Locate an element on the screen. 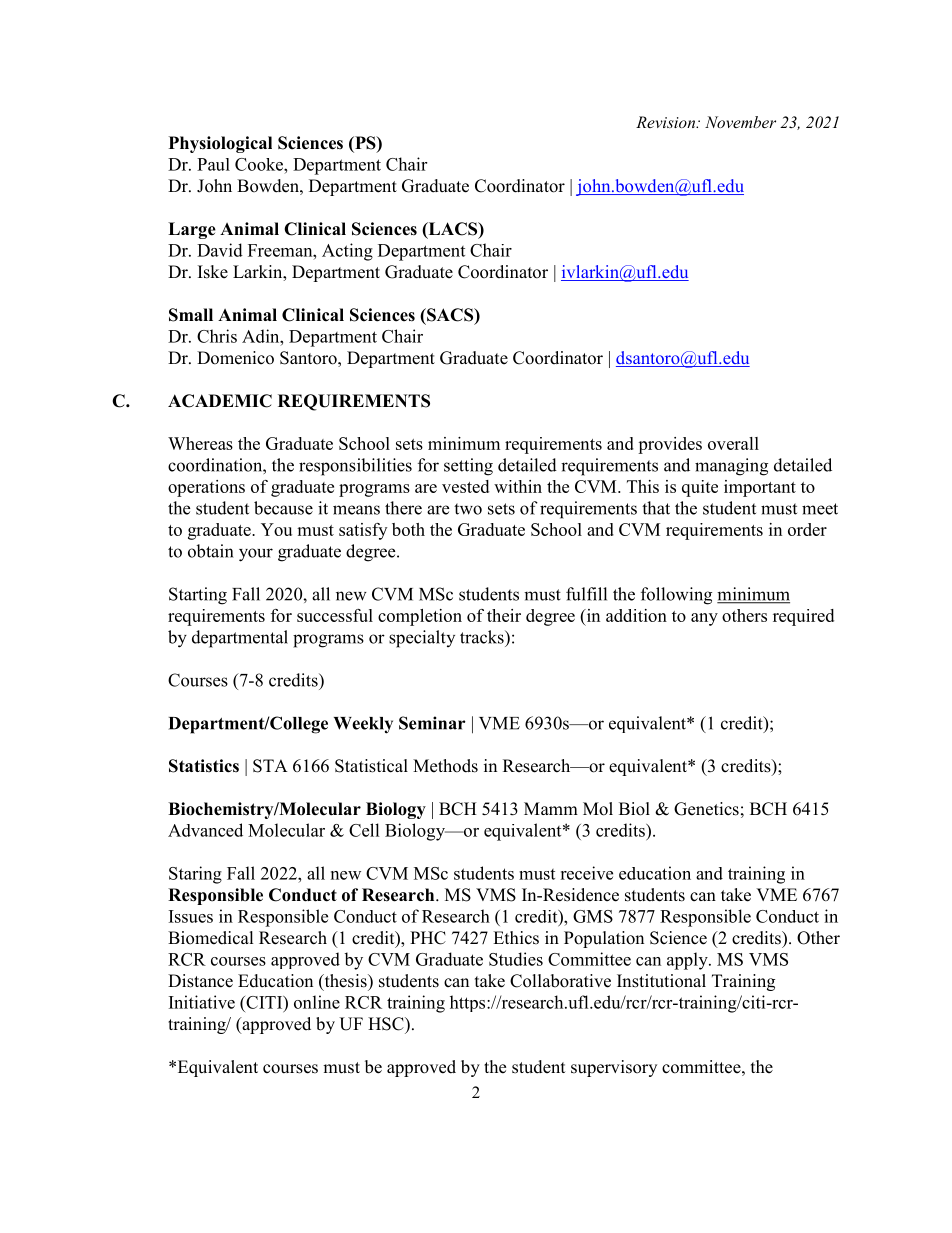 This screenshot has height=1233, width=952. Advanced is located at coordinates (205, 830).
